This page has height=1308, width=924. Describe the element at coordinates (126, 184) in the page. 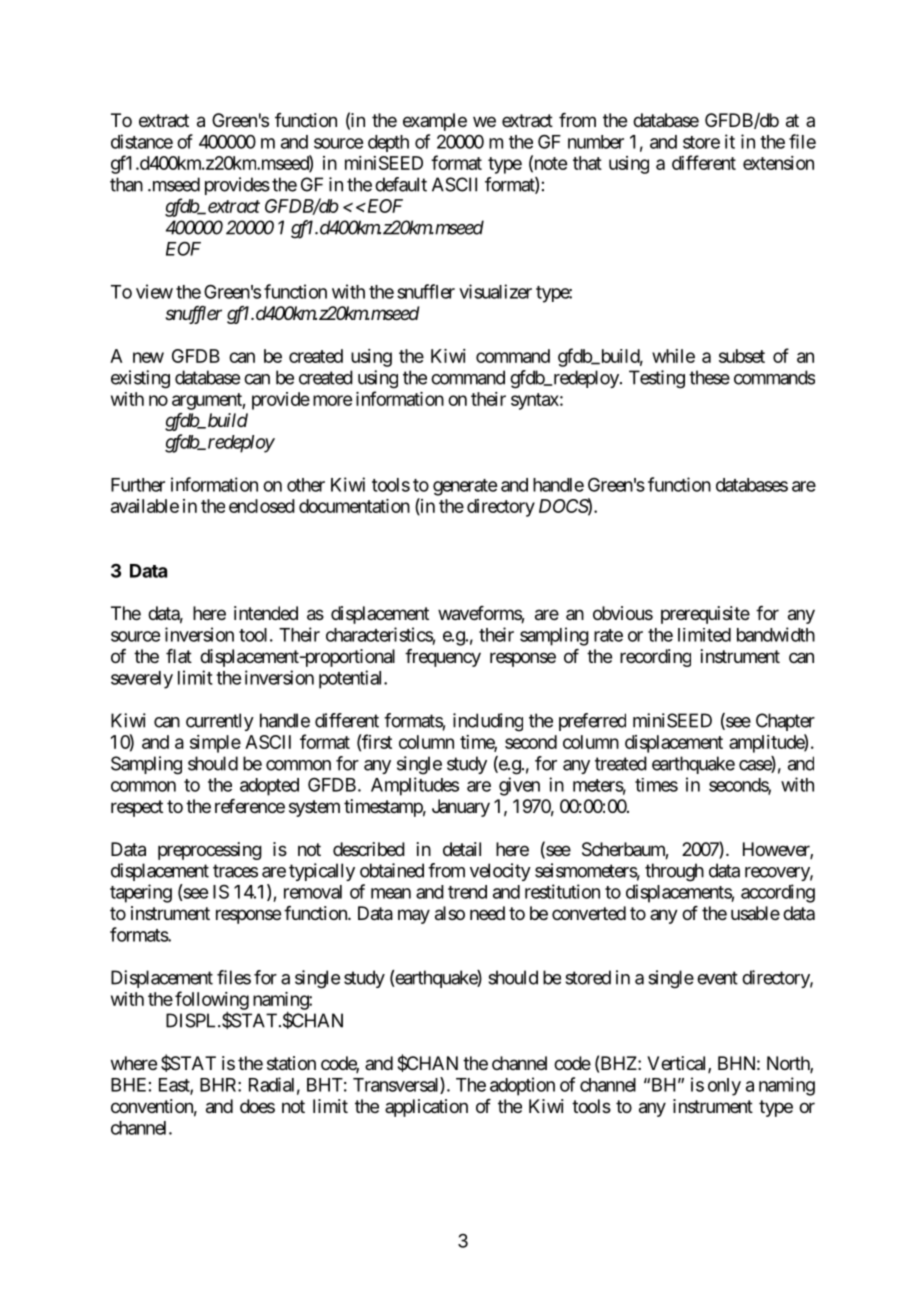

I see `than` at that location.
